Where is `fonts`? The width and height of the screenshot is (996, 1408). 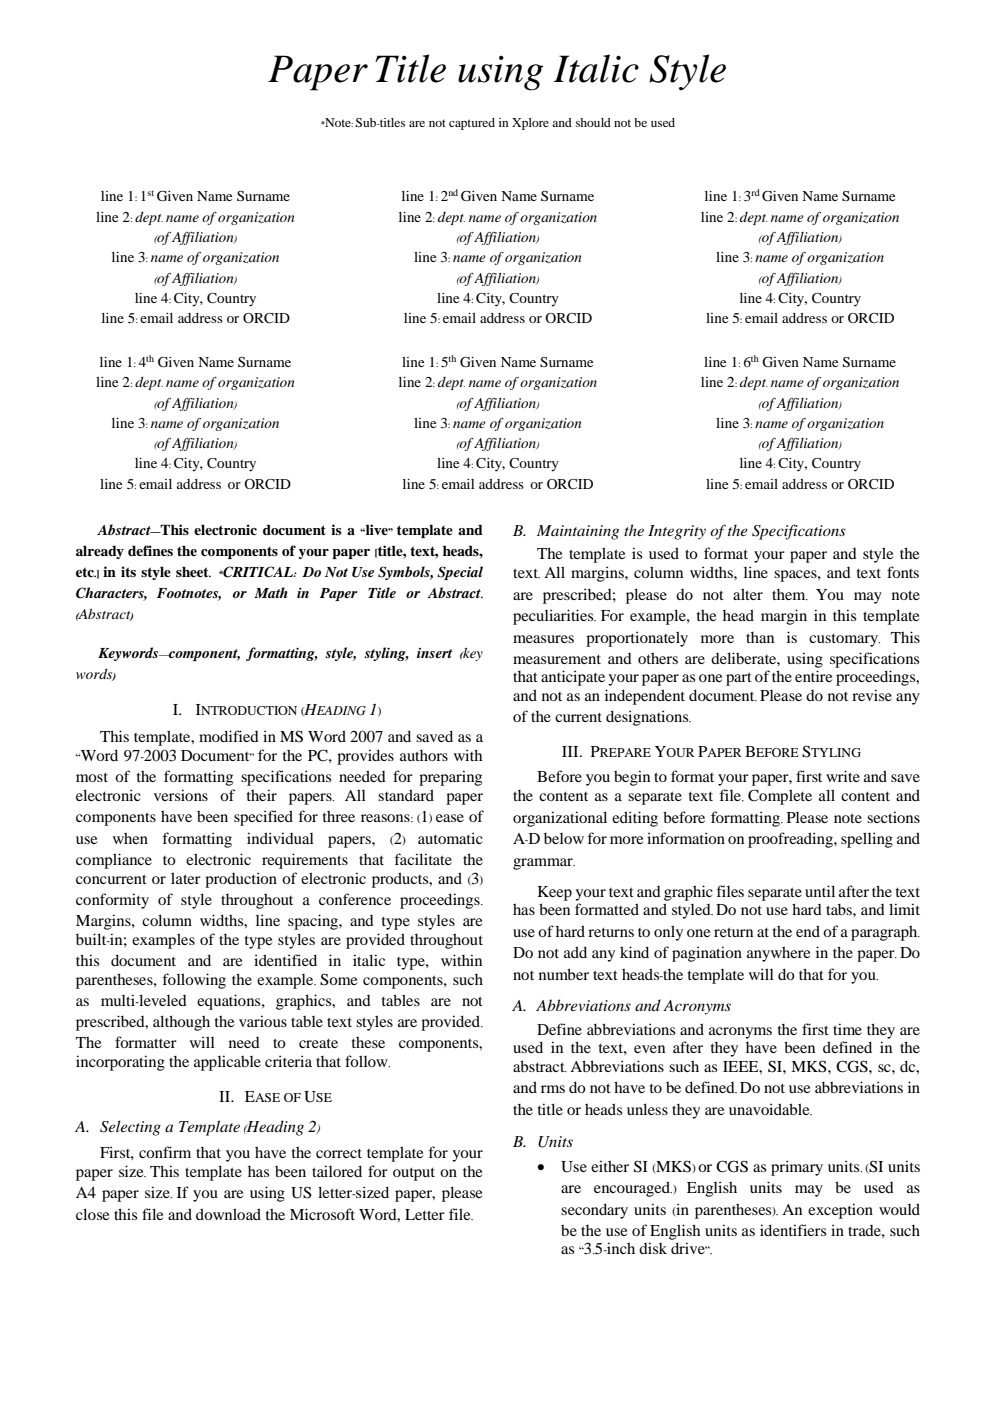 fonts is located at coordinates (903, 572).
